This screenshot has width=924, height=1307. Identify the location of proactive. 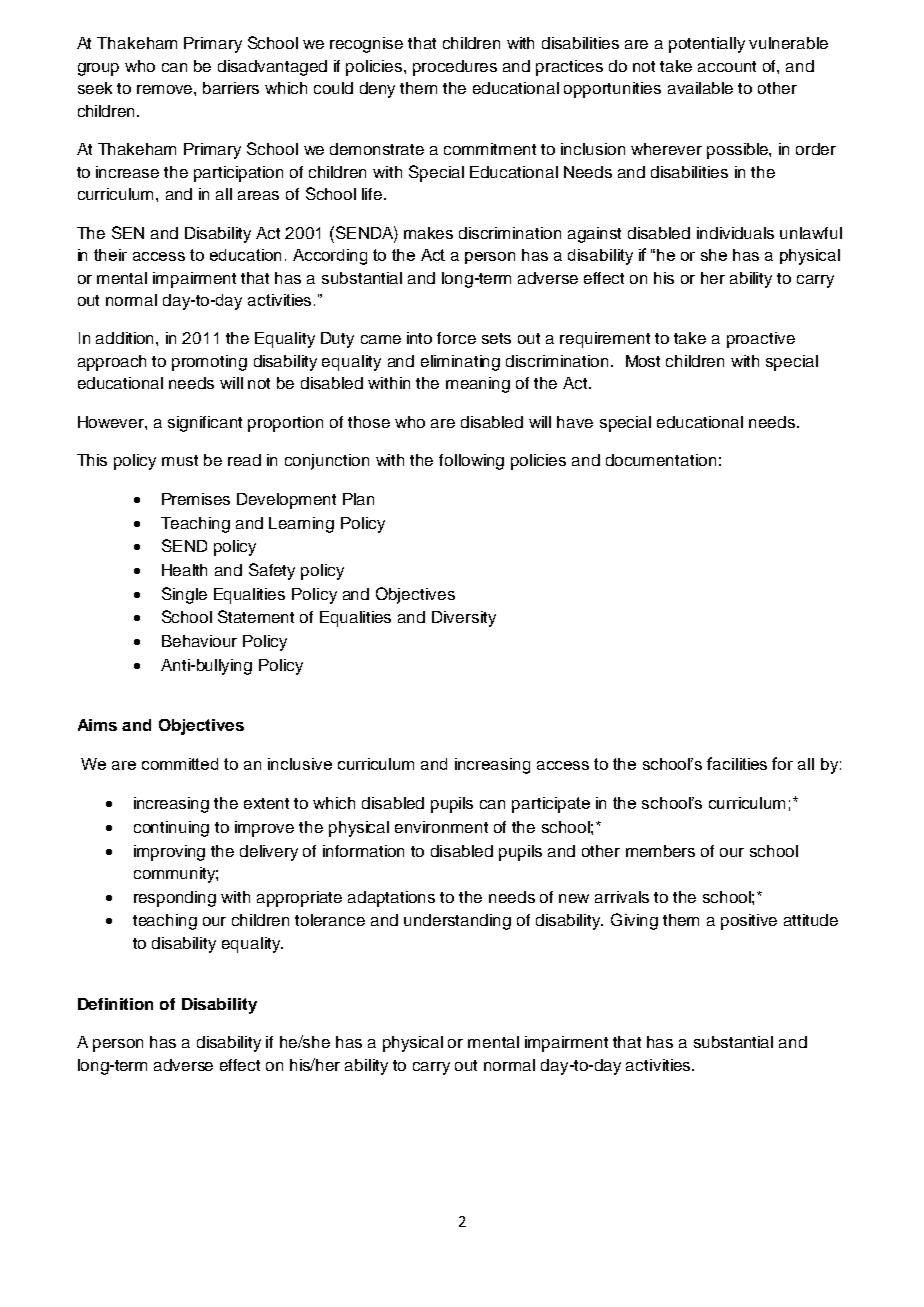
(761, 340).
